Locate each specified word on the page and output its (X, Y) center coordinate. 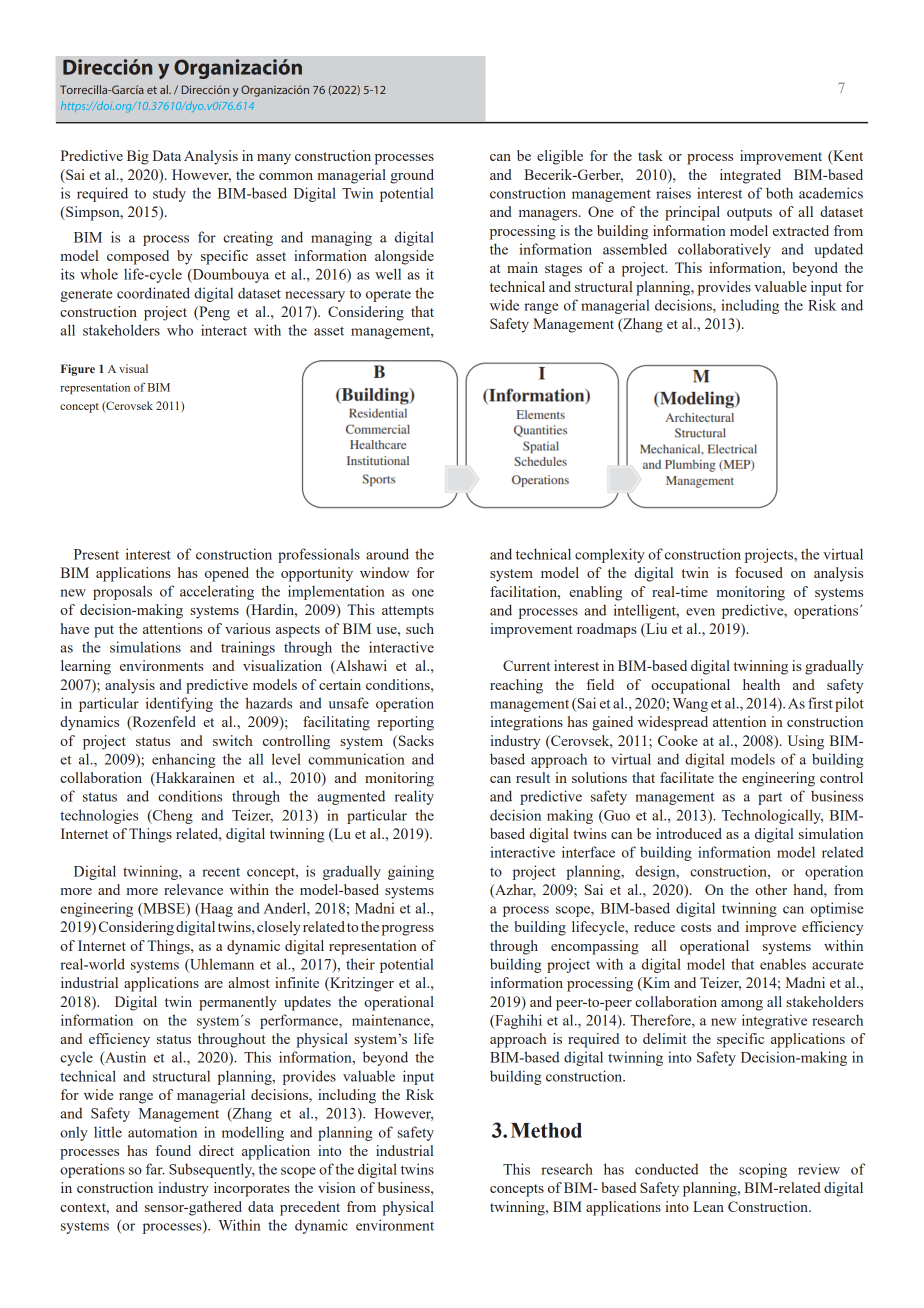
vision (337, 1187)
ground (412, 176)
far (155, 1169)
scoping (763, 1170)
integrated (750, 176)
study (169, 194)
